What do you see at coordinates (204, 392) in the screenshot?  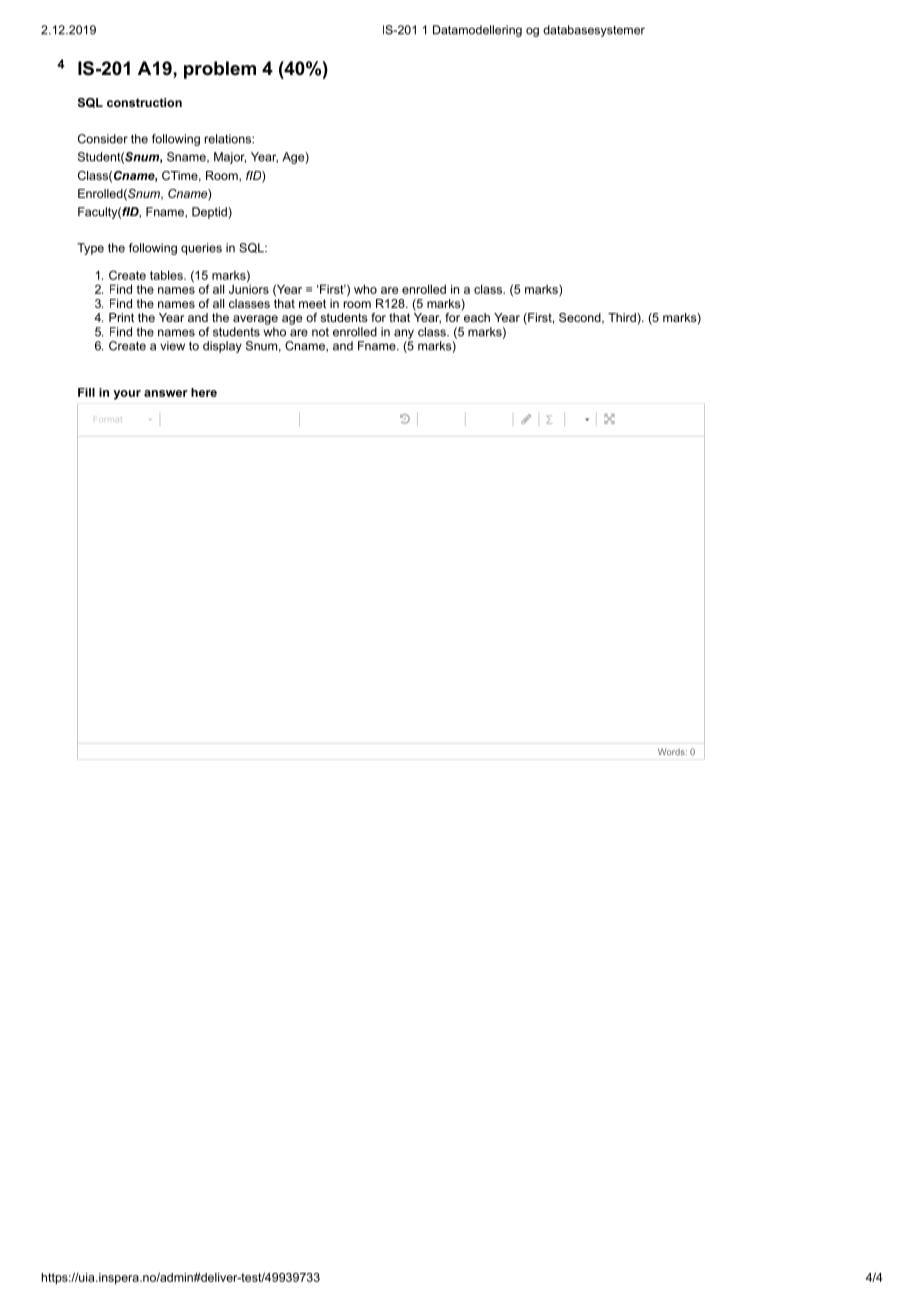 I see `here` at bounding box center [204, 392].
